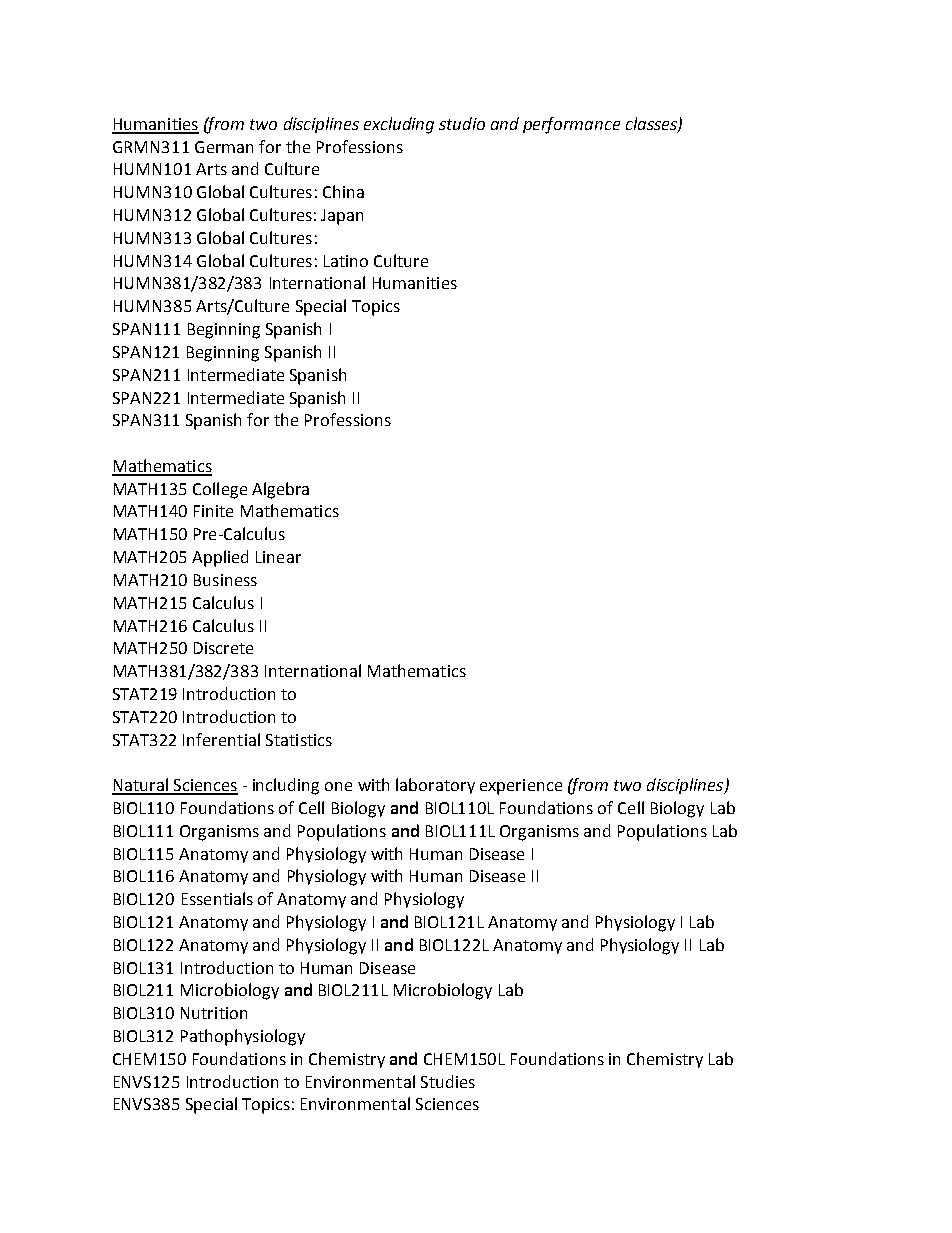 The width and height of the screenshot is (952, 1233). What do you see at coordinates (278, 557) in the screenshot?
I see `Linear` at bounding box center [278, 557].
